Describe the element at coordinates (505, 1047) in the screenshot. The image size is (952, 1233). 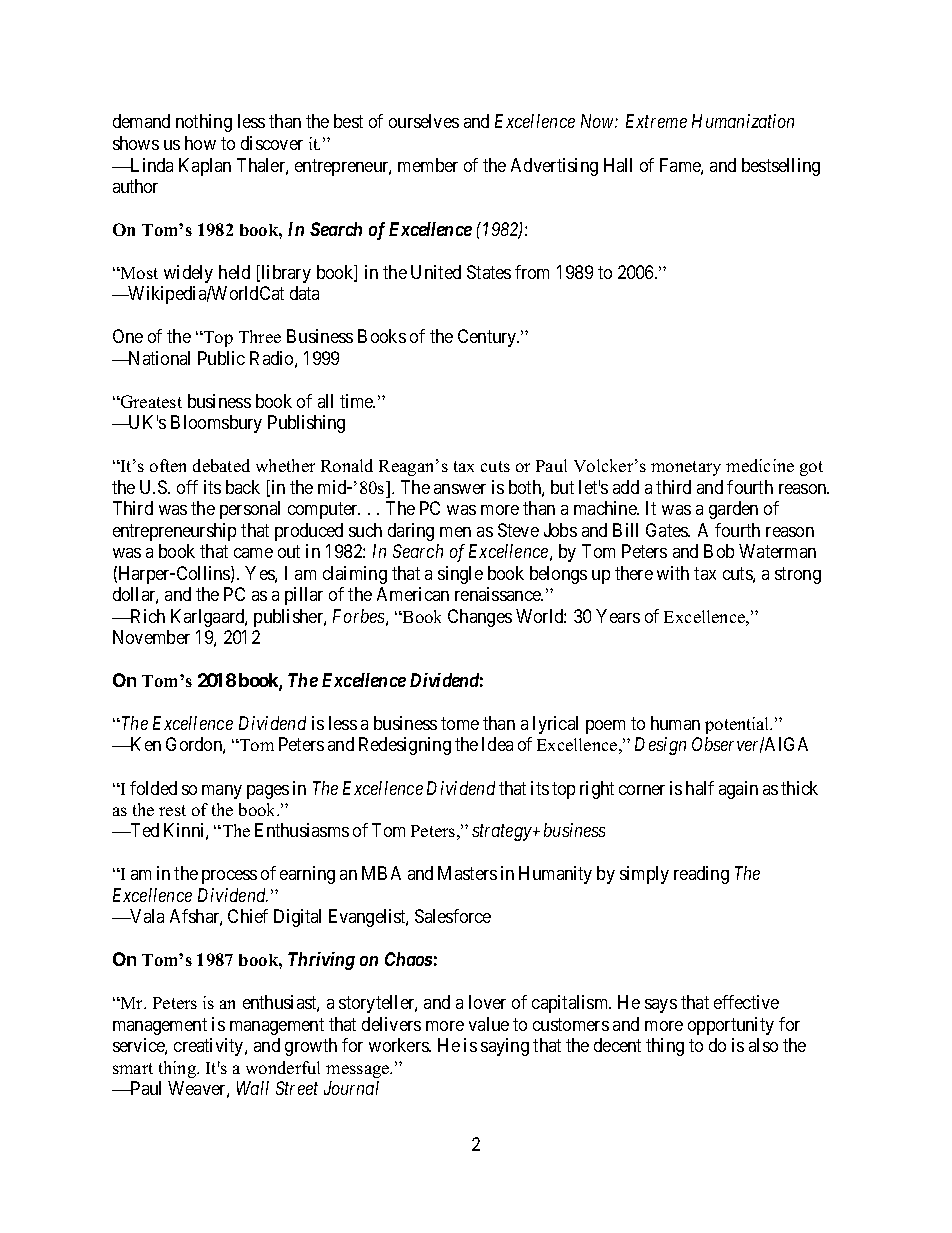
I see `saying` at that location.
